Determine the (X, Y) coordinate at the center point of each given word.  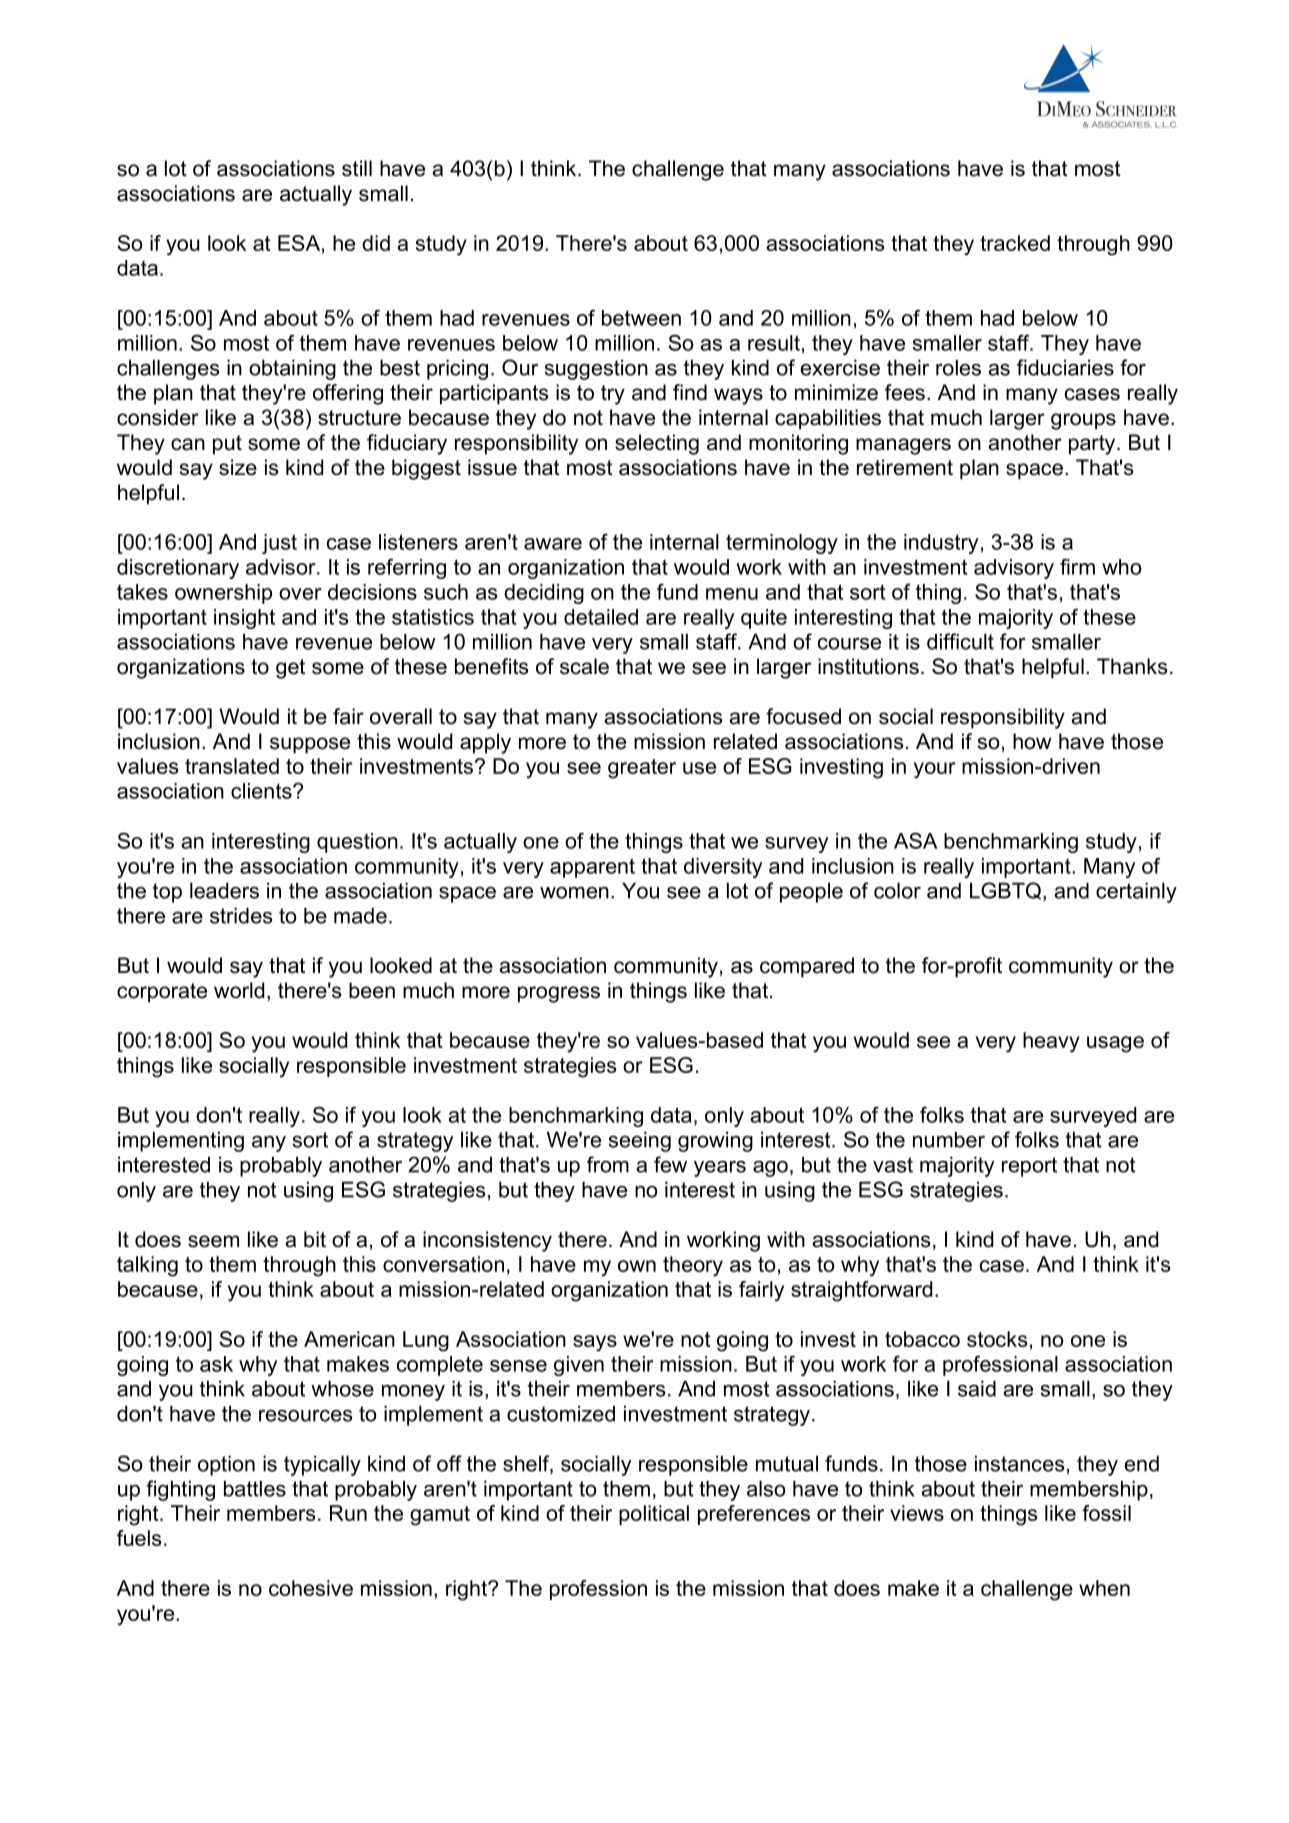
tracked (1015, 243)
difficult (960, 641)
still (357, 168)
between (641, 318)
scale (584, 666)
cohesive (311, 1588)
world (239, 990)
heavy (1051, 1042)
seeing (640, 1142)
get (290, 669)
